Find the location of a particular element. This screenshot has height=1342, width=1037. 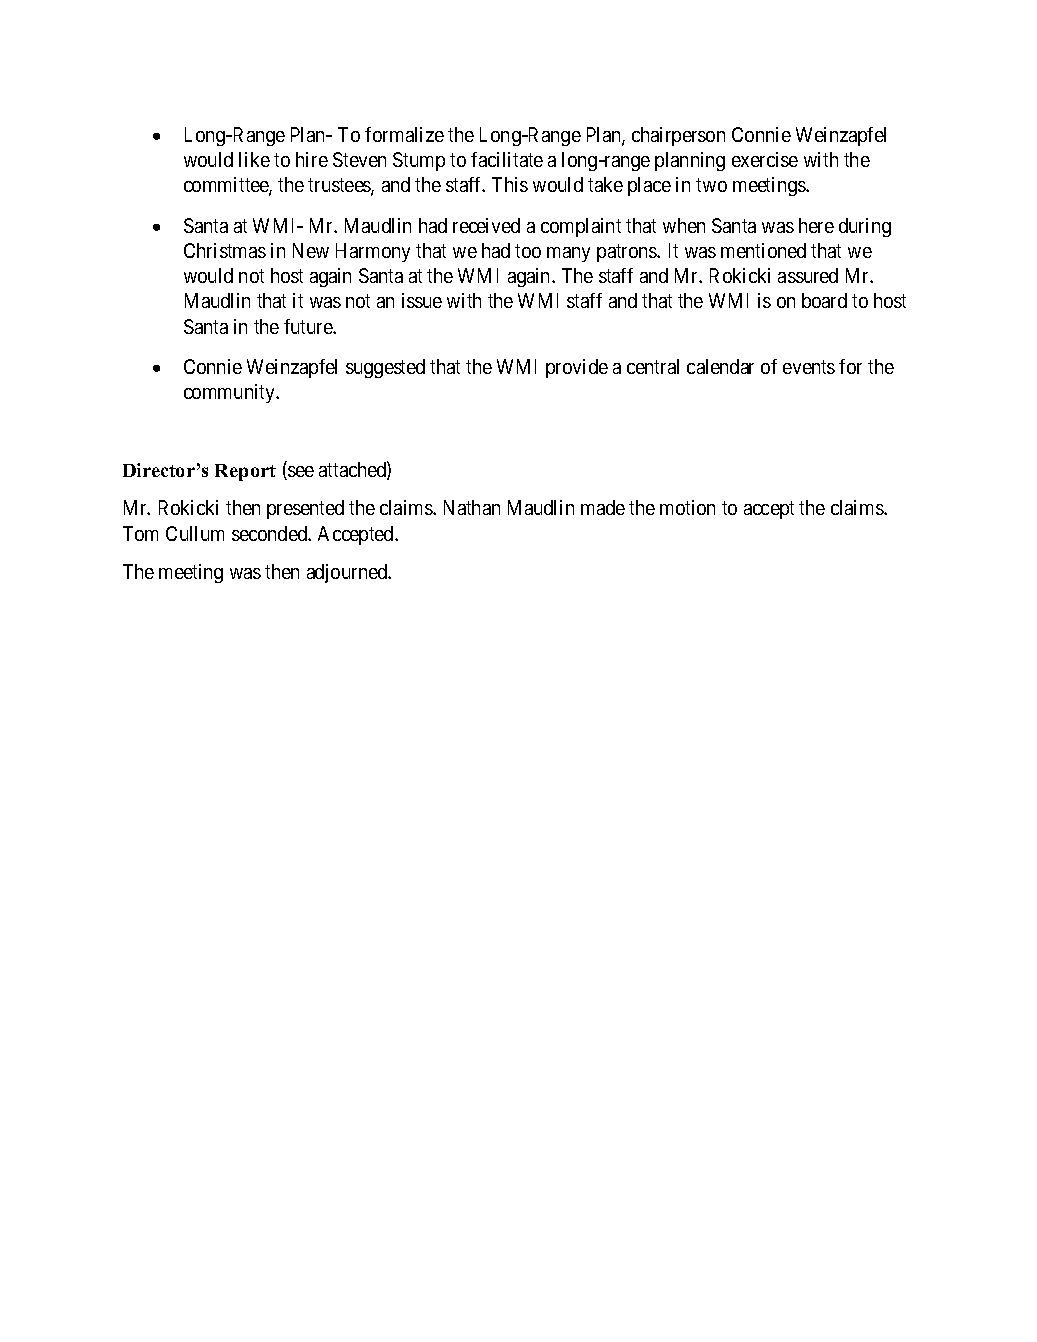

Nathan is located at coordinates (472, 507).
